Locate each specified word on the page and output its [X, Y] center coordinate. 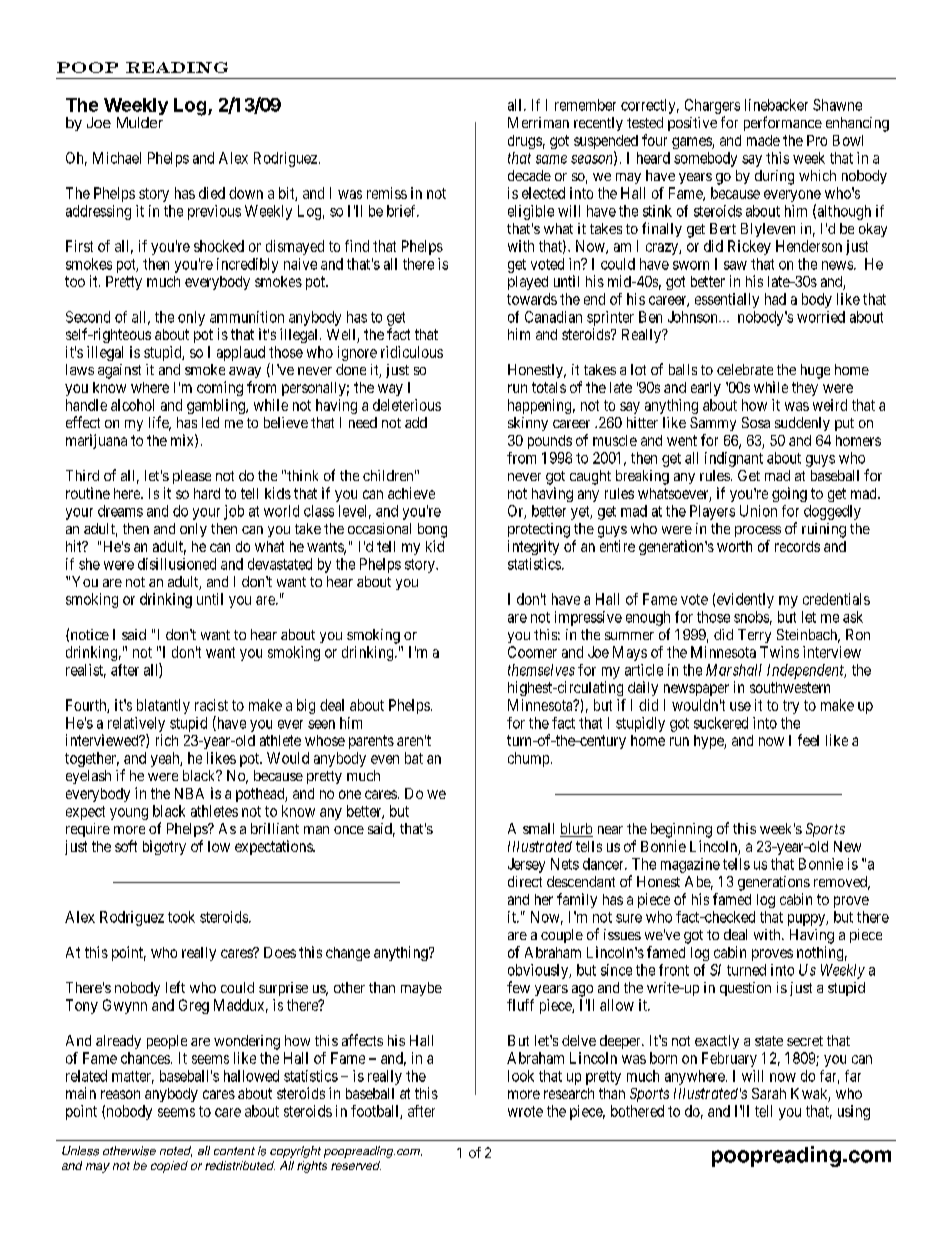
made [763, 140]
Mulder [140, 122]
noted [176, 1151]
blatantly [163, 706]
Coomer [532, 652]
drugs [525, 142]
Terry [754, 636]
